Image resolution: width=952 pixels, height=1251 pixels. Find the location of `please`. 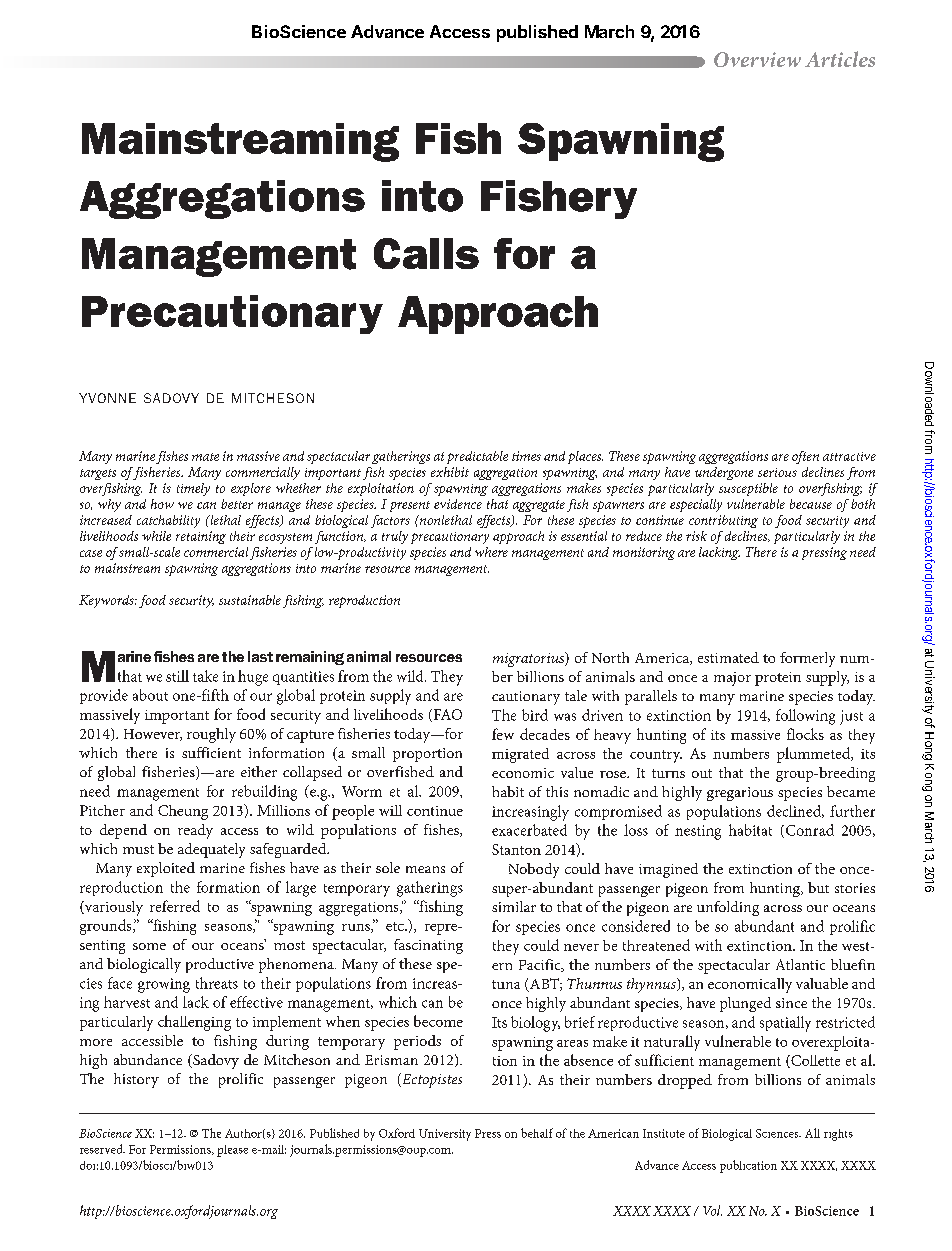

please is located at coordinates (232, 1151).
